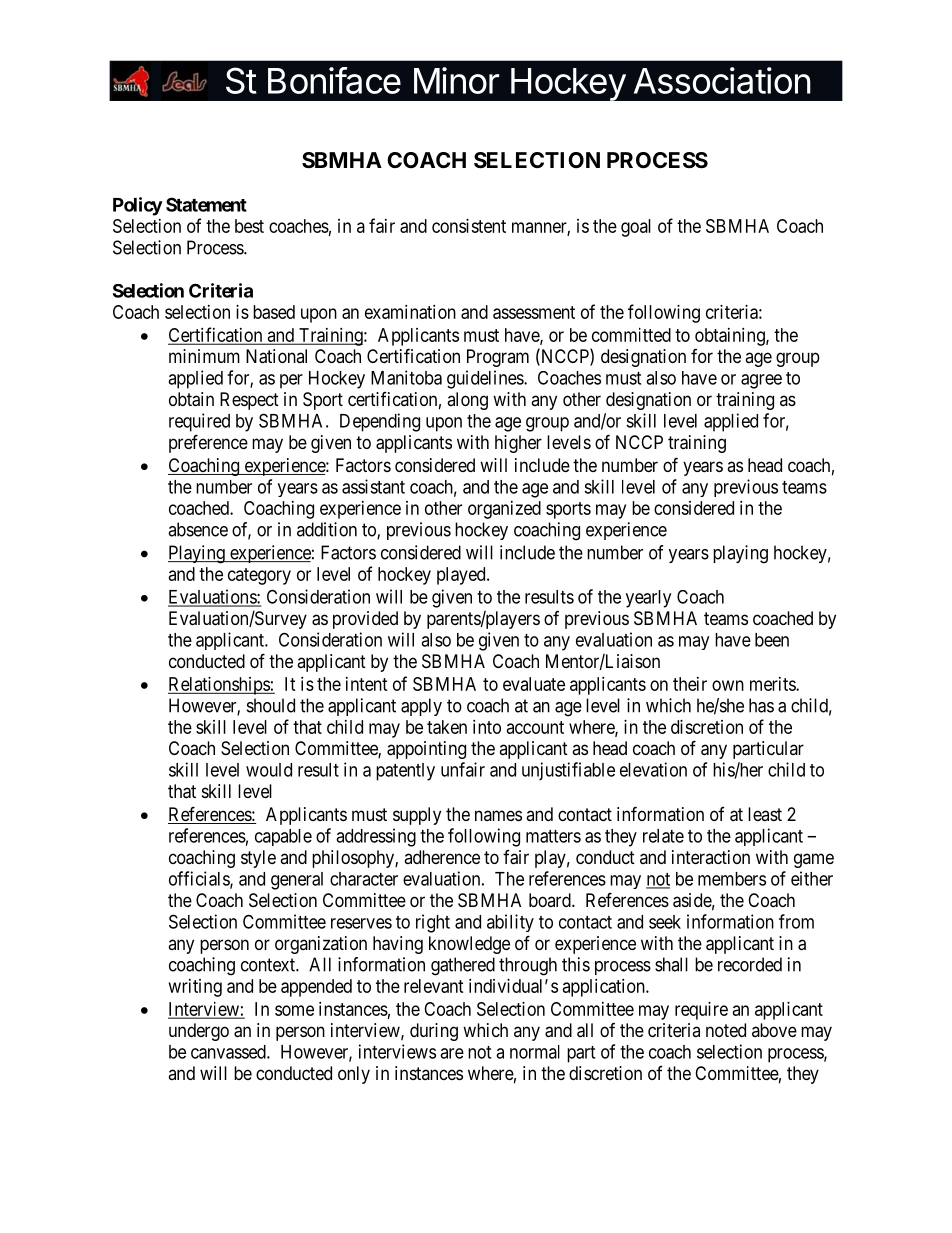 The height and width of the page is (1233, 952). I want to click on organized, so click(504, 510).
